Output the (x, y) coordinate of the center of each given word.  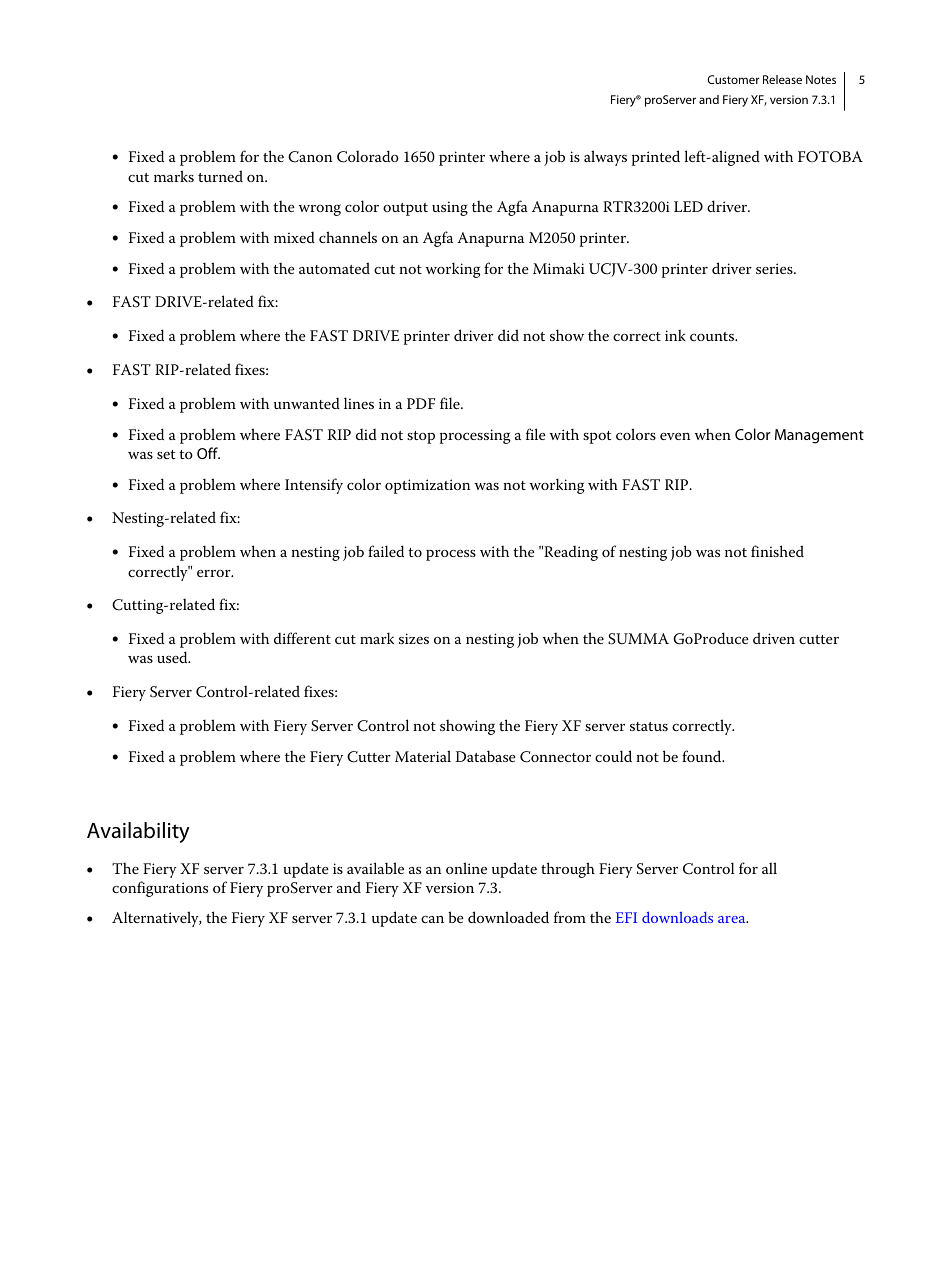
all (769, 868)
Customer (733, 79)
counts (713, 336)
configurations (160, 889)
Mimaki (559, 268)
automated (334, 268)
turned (220, 176)
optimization (427, 486)
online (466, 868)
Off (208, 453)
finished (777, 551)
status (649, 726)
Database (485, 756)
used (173, 657)
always (605, 158)
